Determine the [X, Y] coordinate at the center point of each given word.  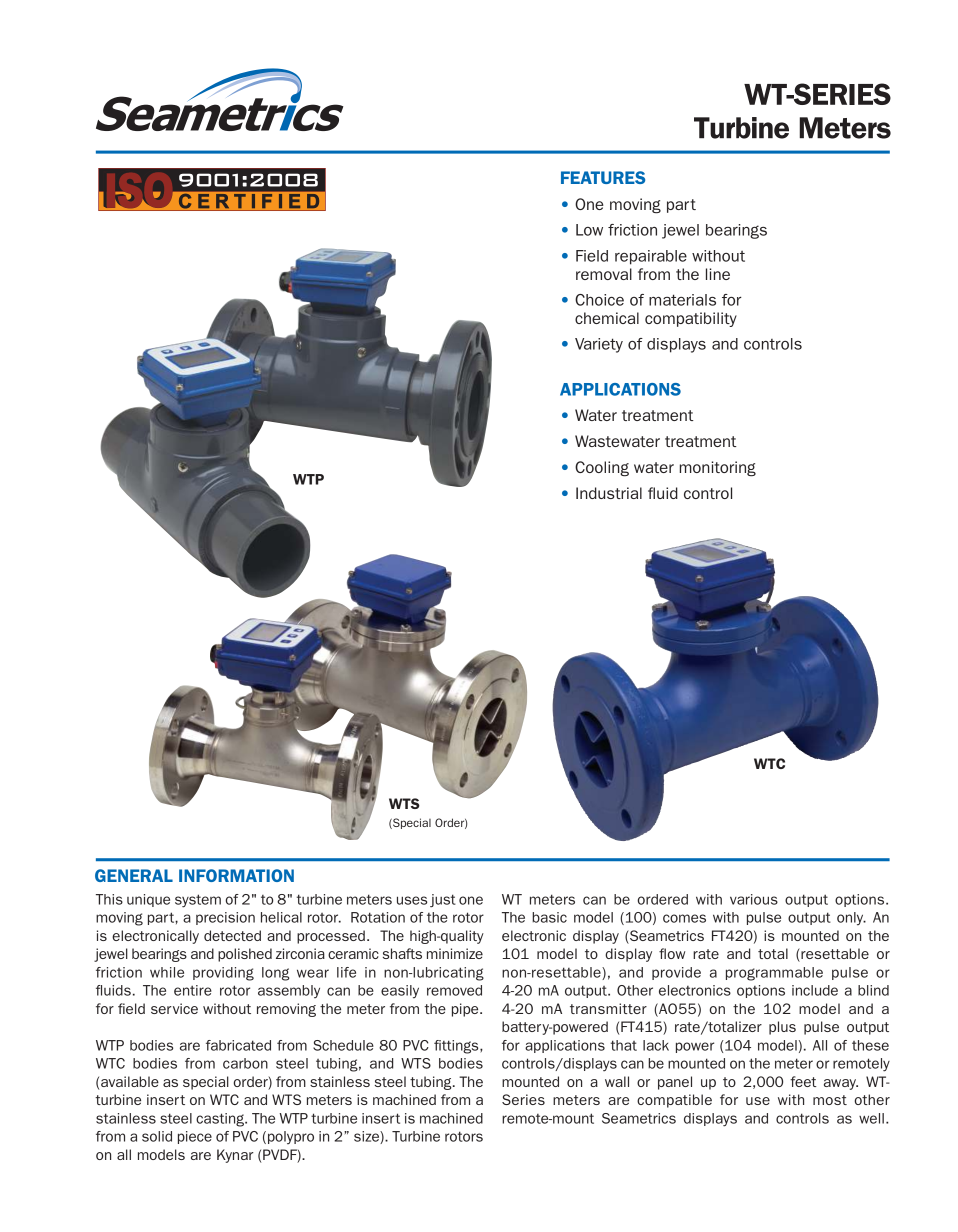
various [754, 899]
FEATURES [603, 177]
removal [604, 274]
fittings [457, 1047]
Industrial [609, 493]
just [443, 900]
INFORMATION [236, 875]
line [718, 274]
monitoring [718, 469]
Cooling [602, 468]
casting [221, 1120]
